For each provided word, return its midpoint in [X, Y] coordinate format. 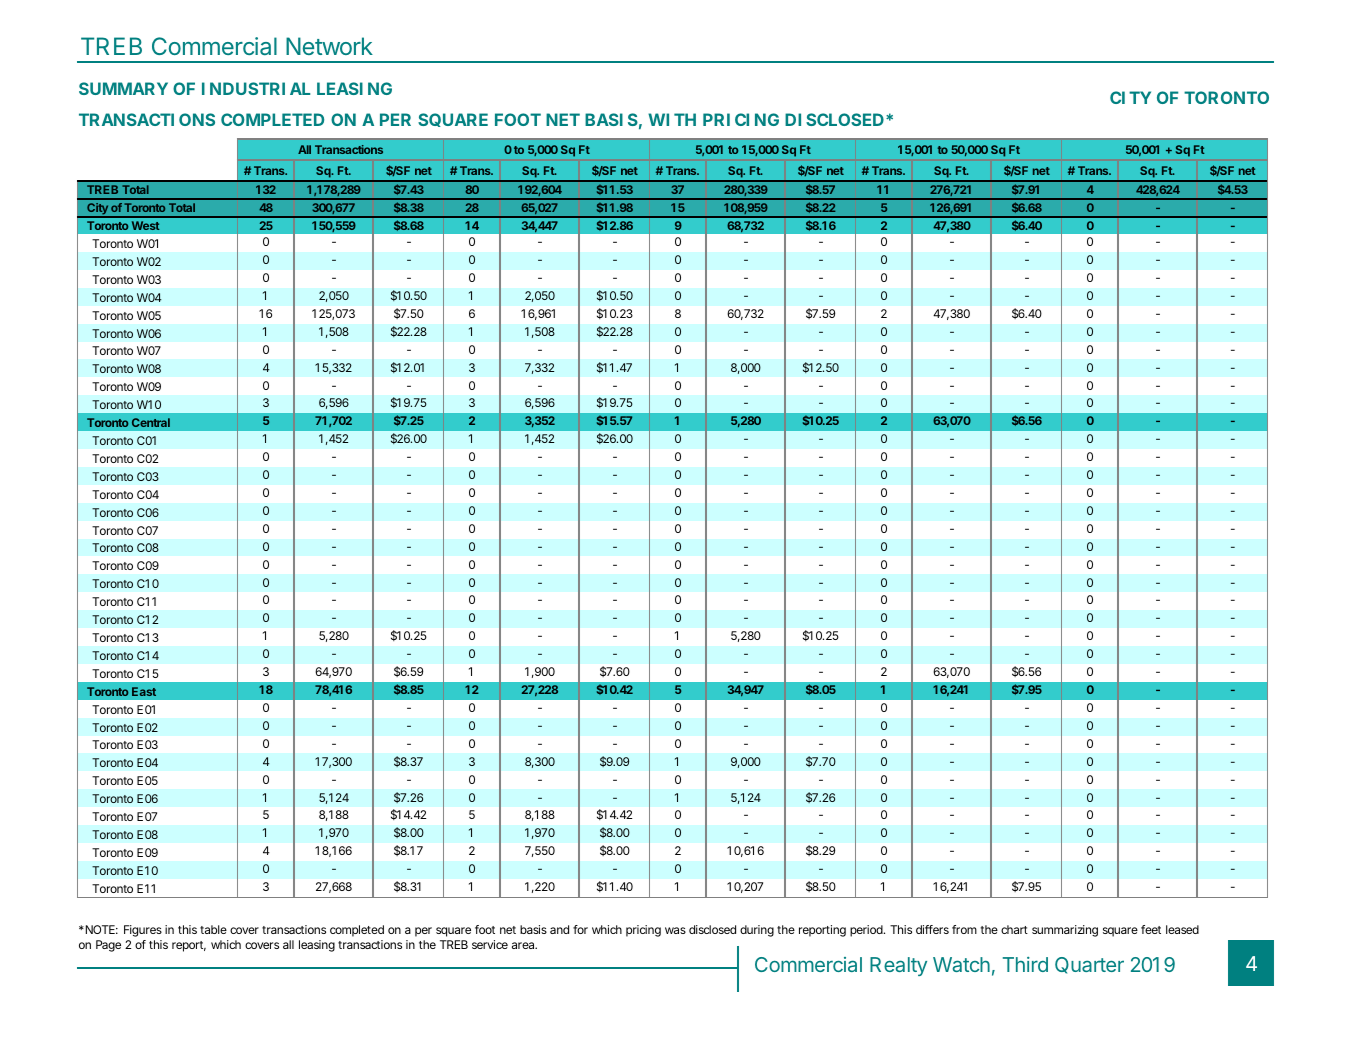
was [675, 930]
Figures [143, 931]
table [213, 929]
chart [1014, 929]
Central [151, 422]
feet [1151, 929]
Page [108, 946]
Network [329, 46]
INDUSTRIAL [256, 88]
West [146, 225]
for [580, 929]
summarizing [1065, 931]
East [144, 691]
